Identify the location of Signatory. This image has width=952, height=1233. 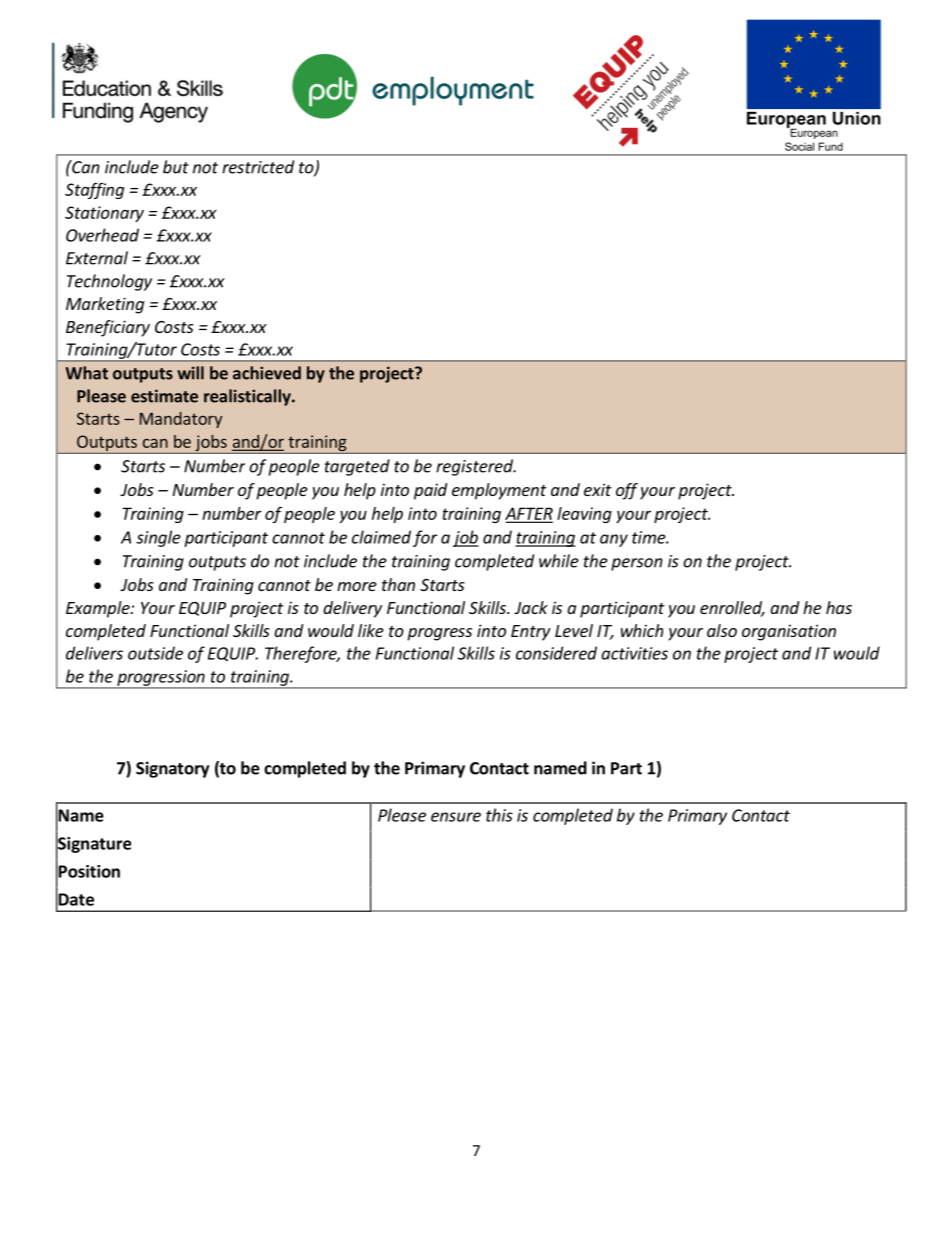
(172, 769).
